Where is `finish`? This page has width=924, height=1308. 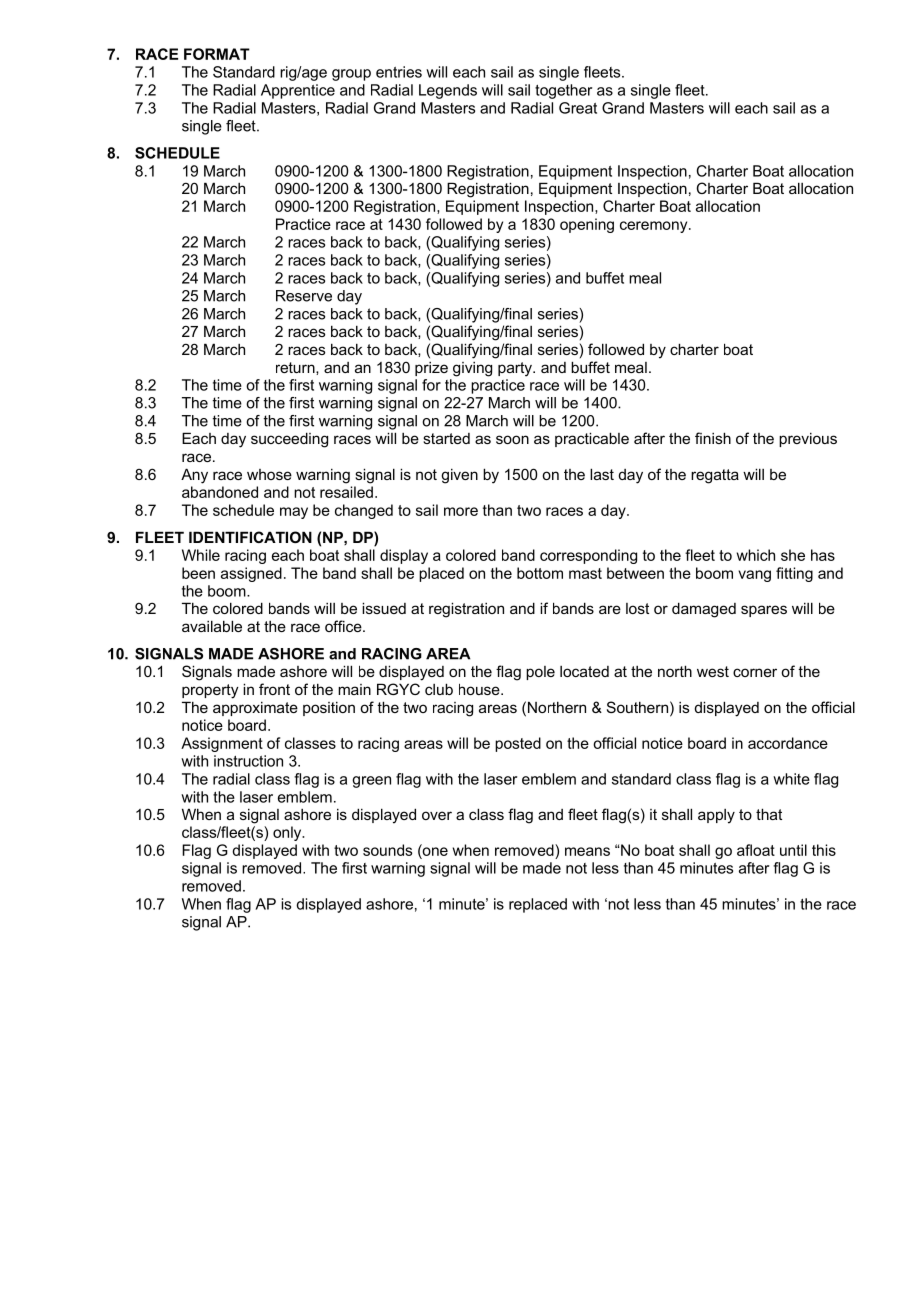 finish is located at coordinates (713, 438).
